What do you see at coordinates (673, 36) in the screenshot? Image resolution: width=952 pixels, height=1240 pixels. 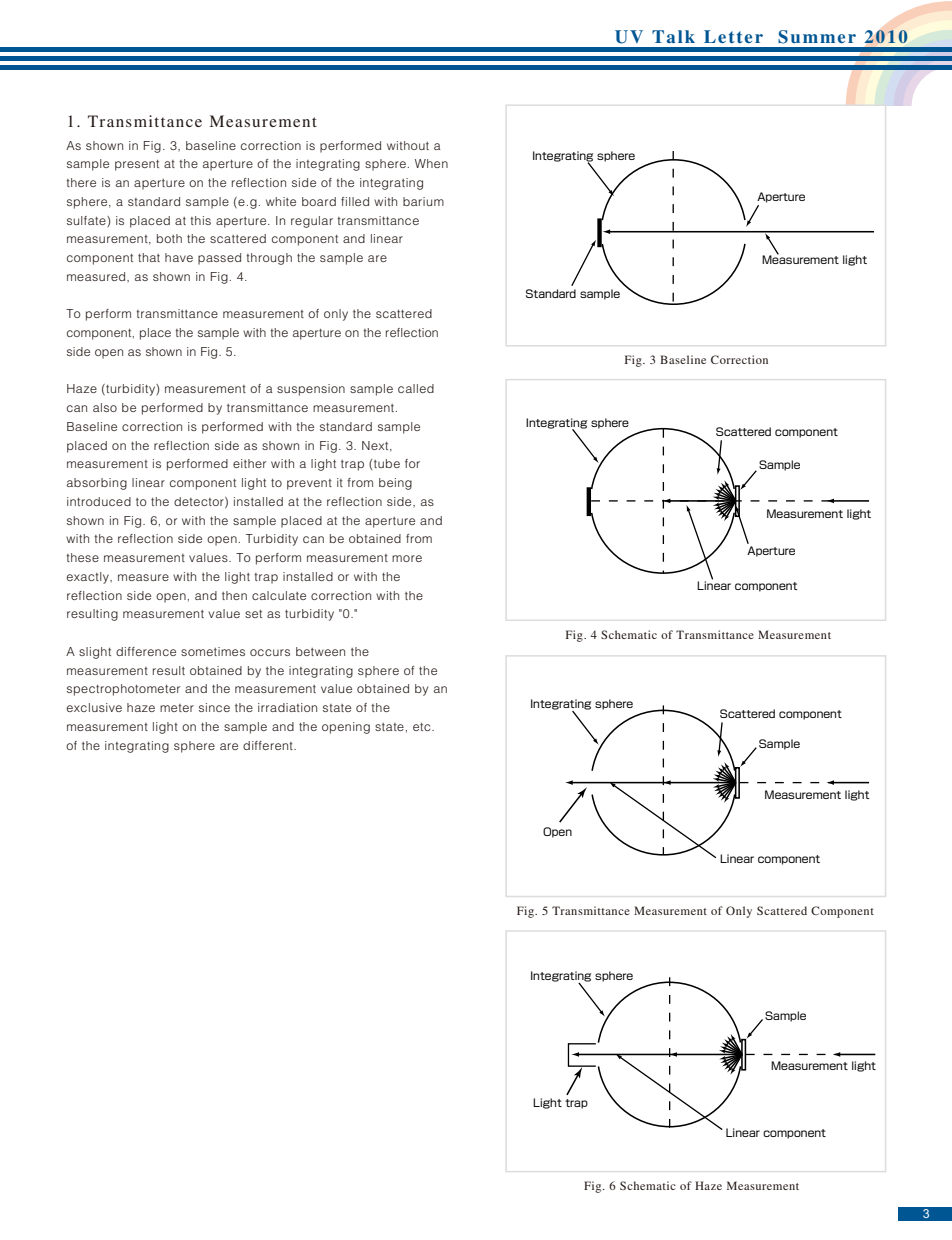 I see `Talk` at bounding box center [673, 36].
